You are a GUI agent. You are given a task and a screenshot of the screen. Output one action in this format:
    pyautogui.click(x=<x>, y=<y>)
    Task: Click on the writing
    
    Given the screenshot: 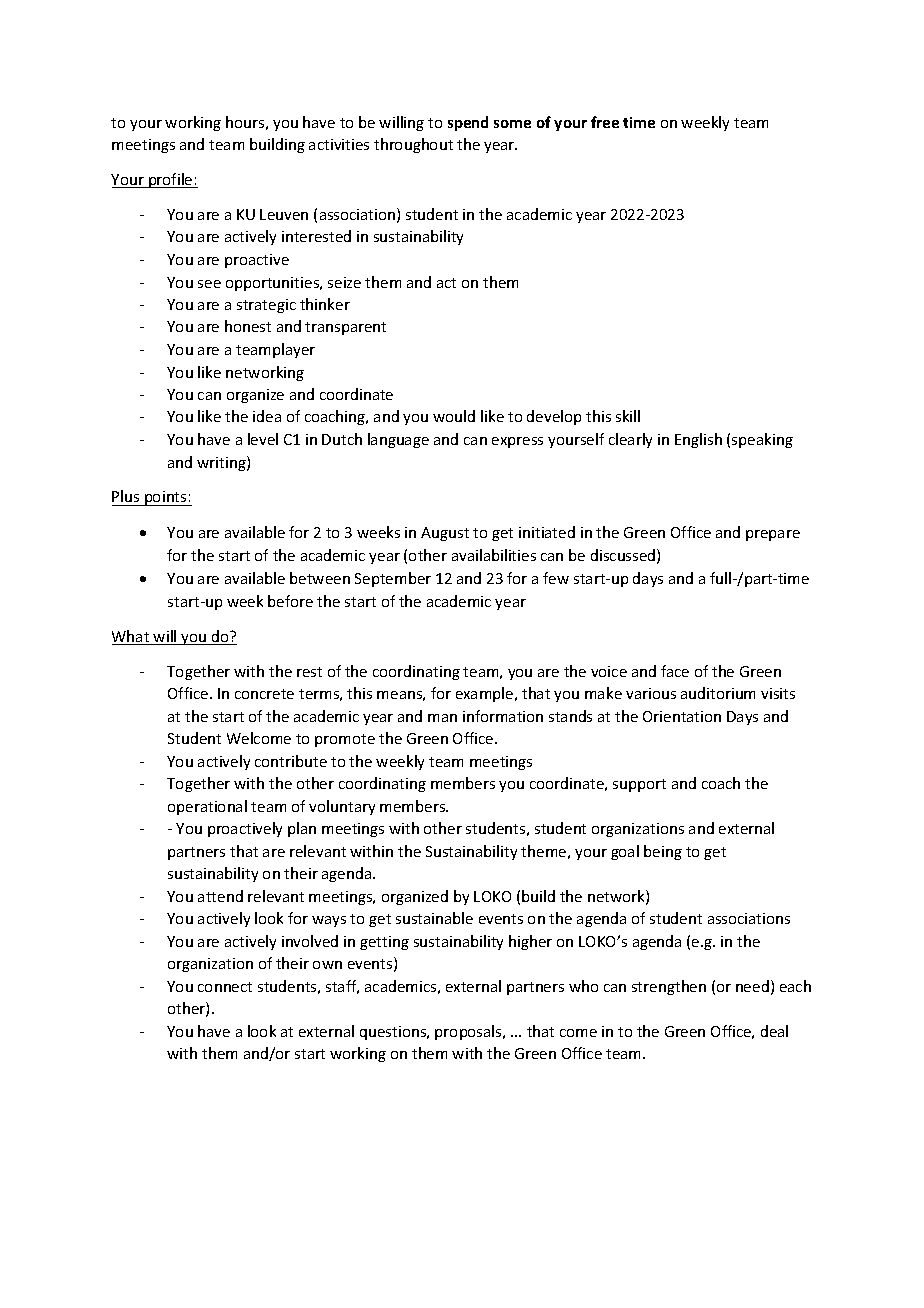 What is the action you would take?
    pyautogui.click(x=222, y=463)
